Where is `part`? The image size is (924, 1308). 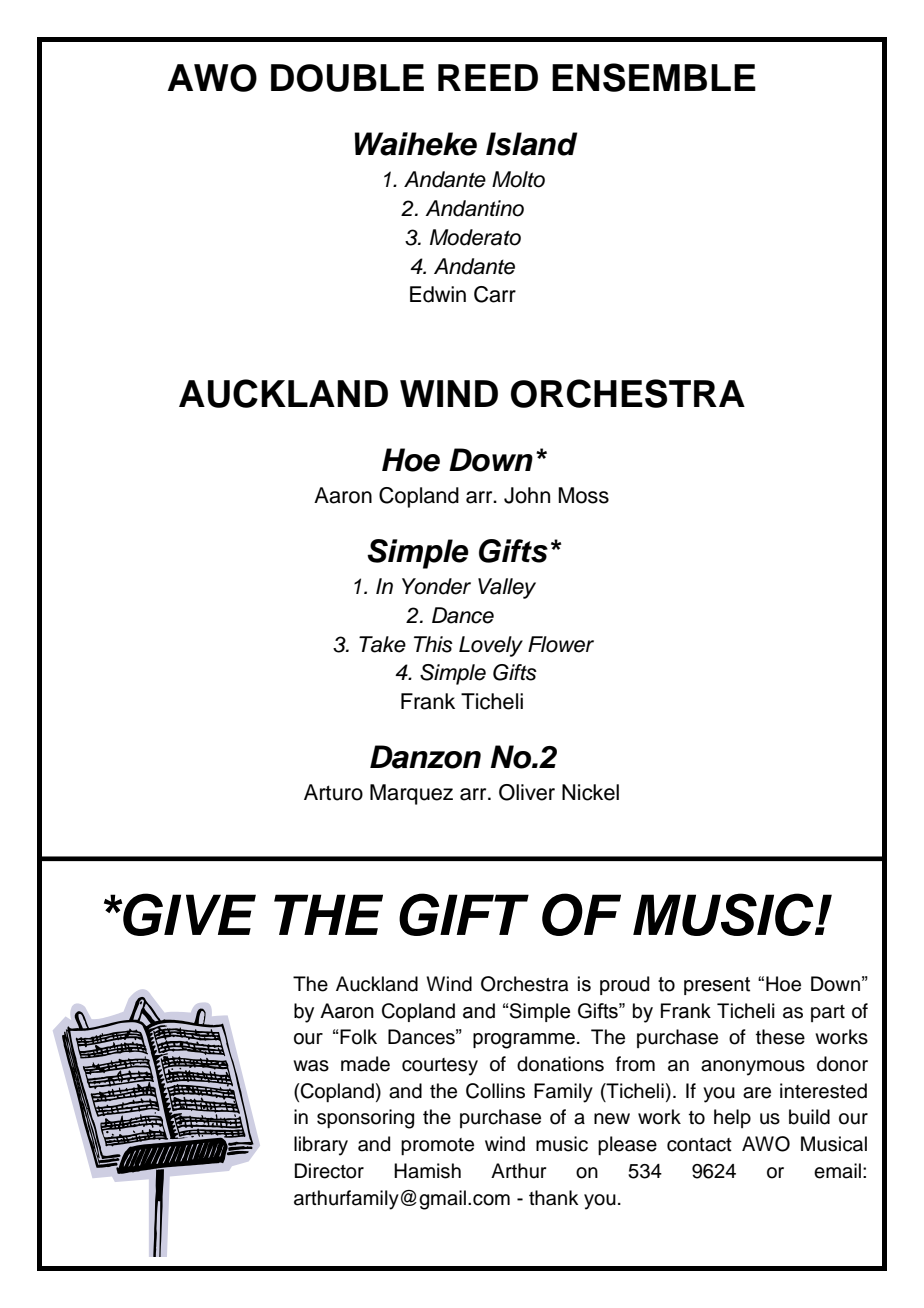 part is located at coordinates (828, 1013).
